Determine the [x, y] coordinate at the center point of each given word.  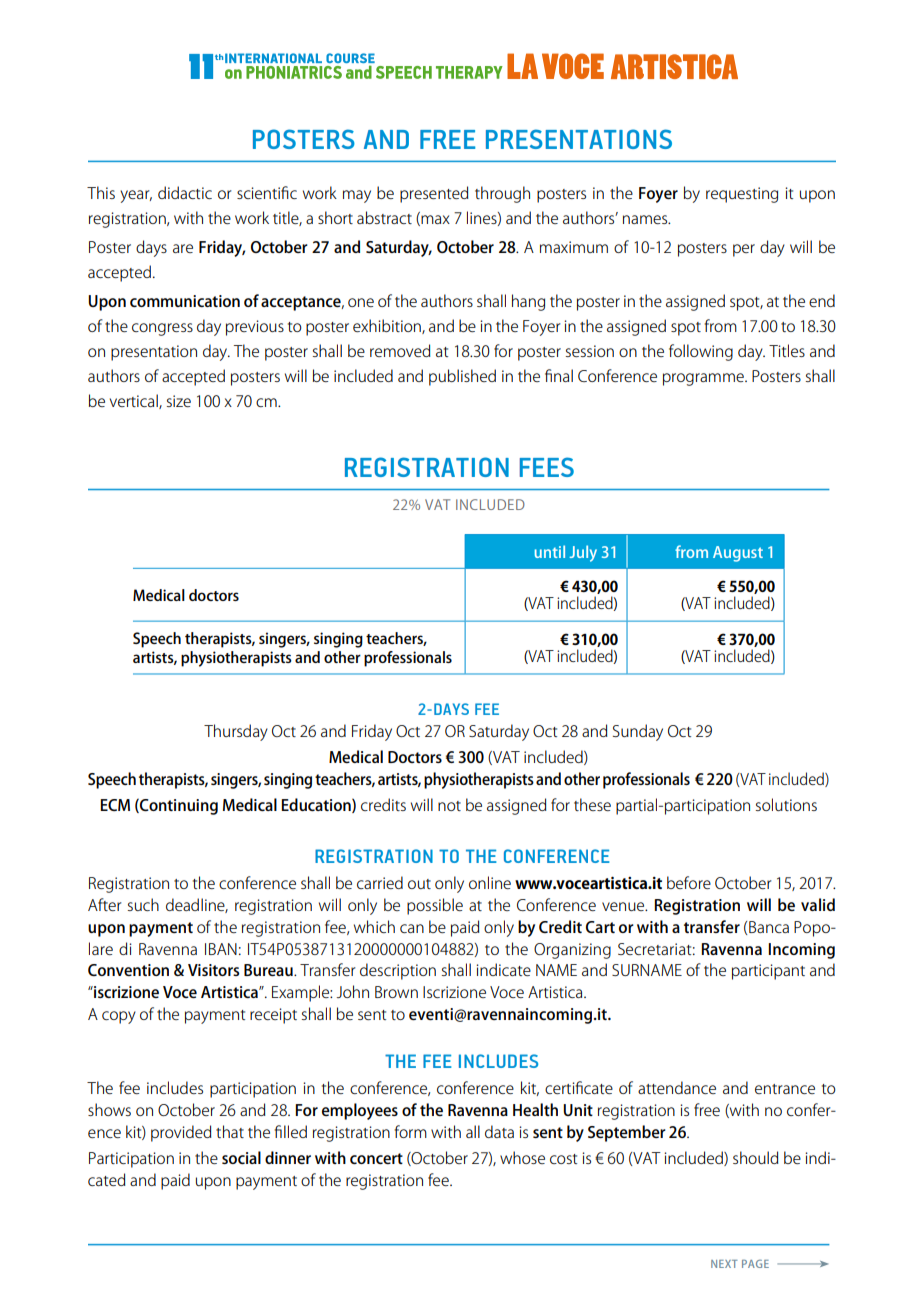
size [179, 401]
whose [522, 1157]
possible [435, 906]
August [738, 554]
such [143, 904]
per [744, 250]
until [550, 551]
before [689, 882]
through [502, 194]
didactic [185, 192]
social [241, 1157]
